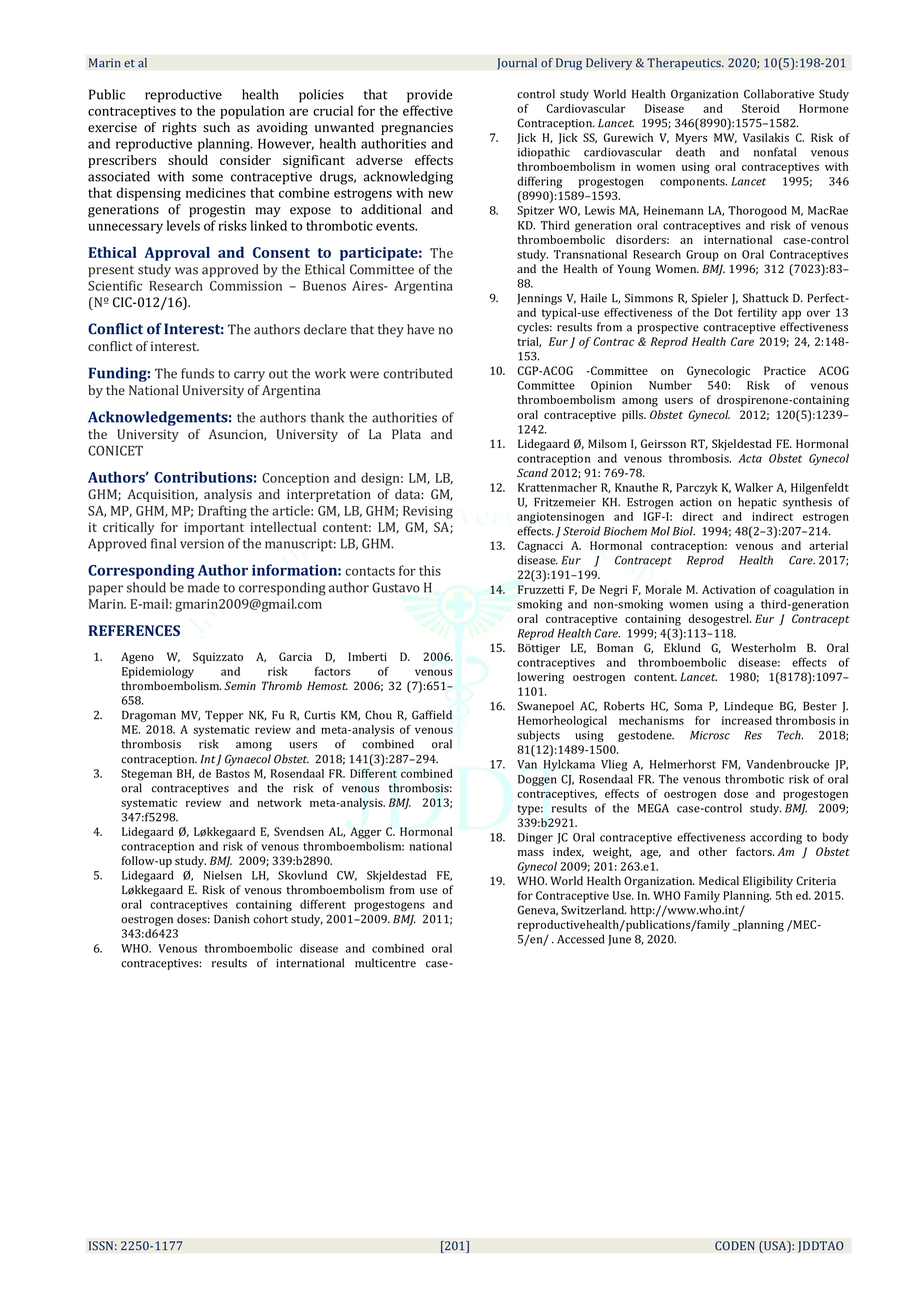 Image resolution: width=924 pixels, height=1308 pixels. Describe the element at coordinates (779, 94) in the page. I see `Collaborative` at that location.
